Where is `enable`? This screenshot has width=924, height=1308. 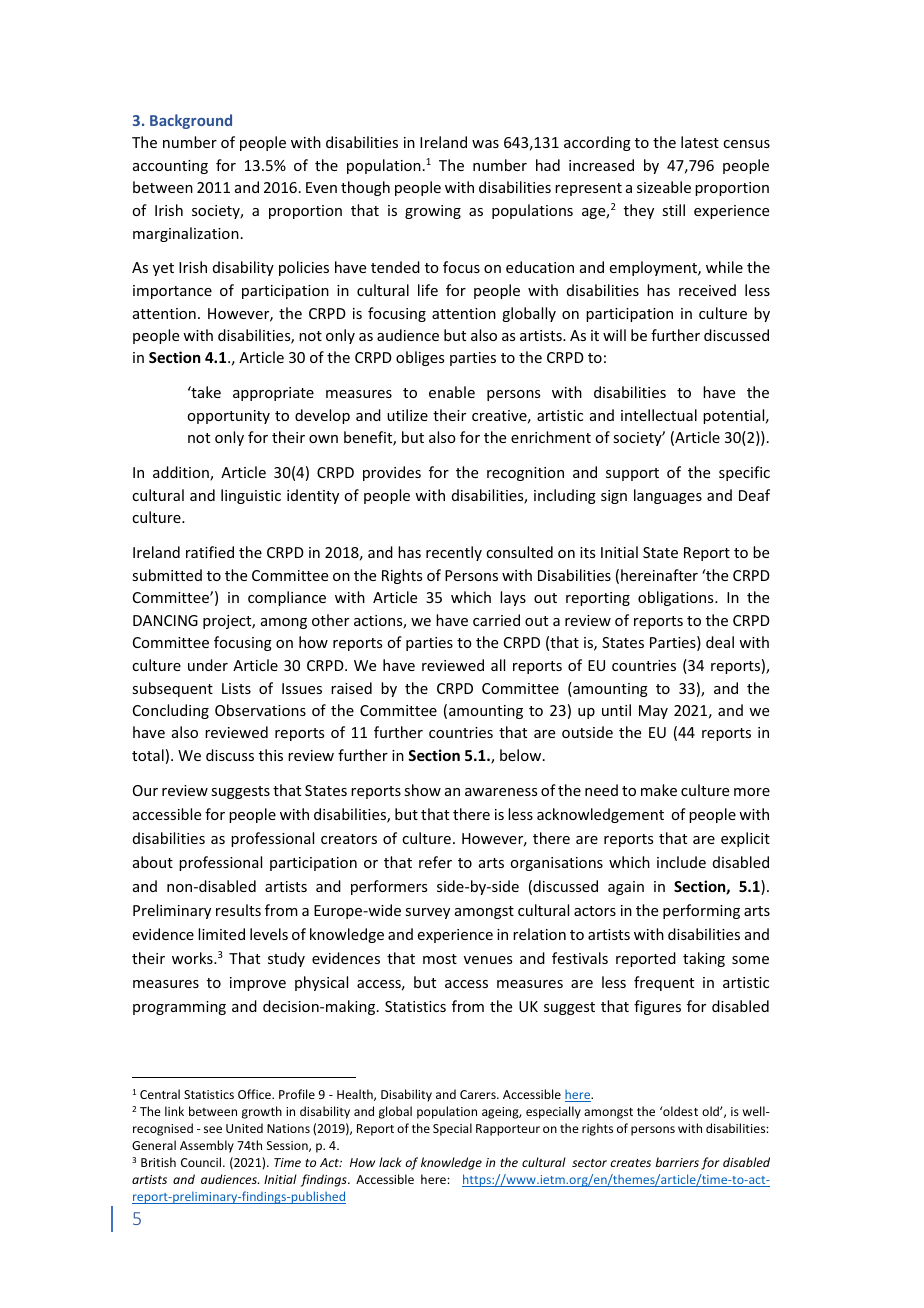 enable is located at coordinates (452, 392).
